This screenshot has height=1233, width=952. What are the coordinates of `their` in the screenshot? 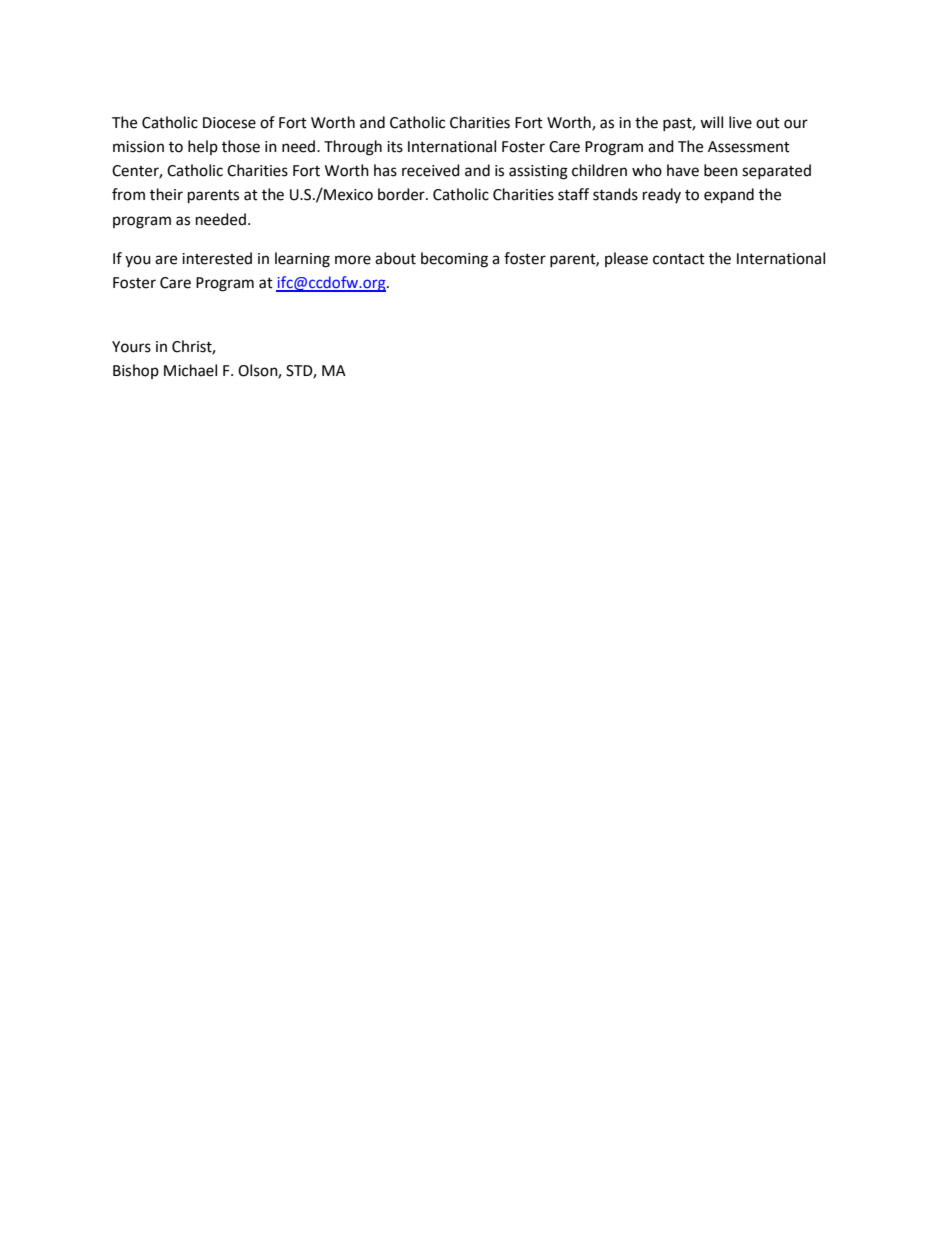 It's located at (166, 194).
